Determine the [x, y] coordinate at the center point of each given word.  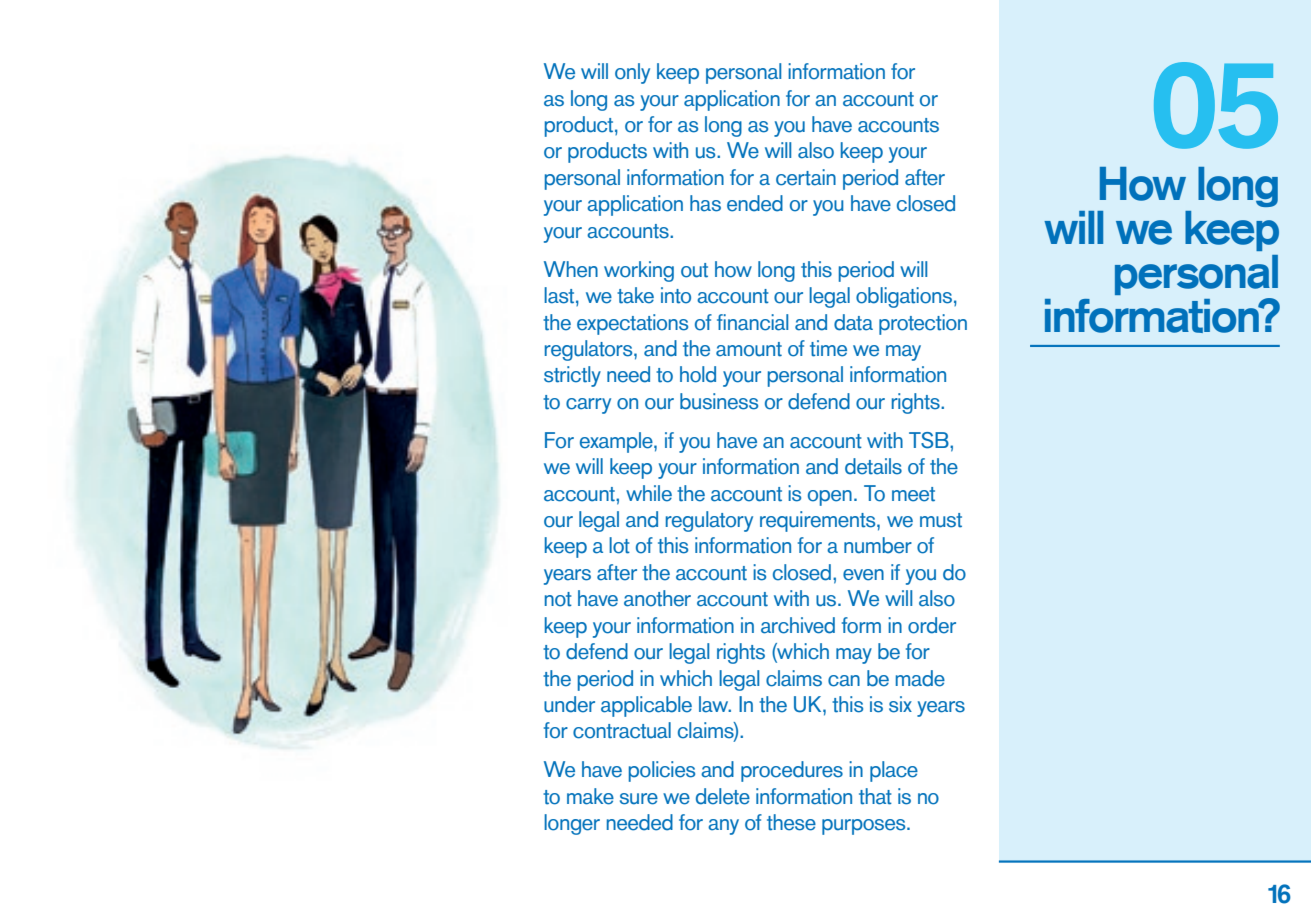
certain [806, 177]
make [590, 796]
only [632, 73]
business [719, 401]
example [617, 442]
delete [723, 796]
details [873, 466]
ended [755, 203]
